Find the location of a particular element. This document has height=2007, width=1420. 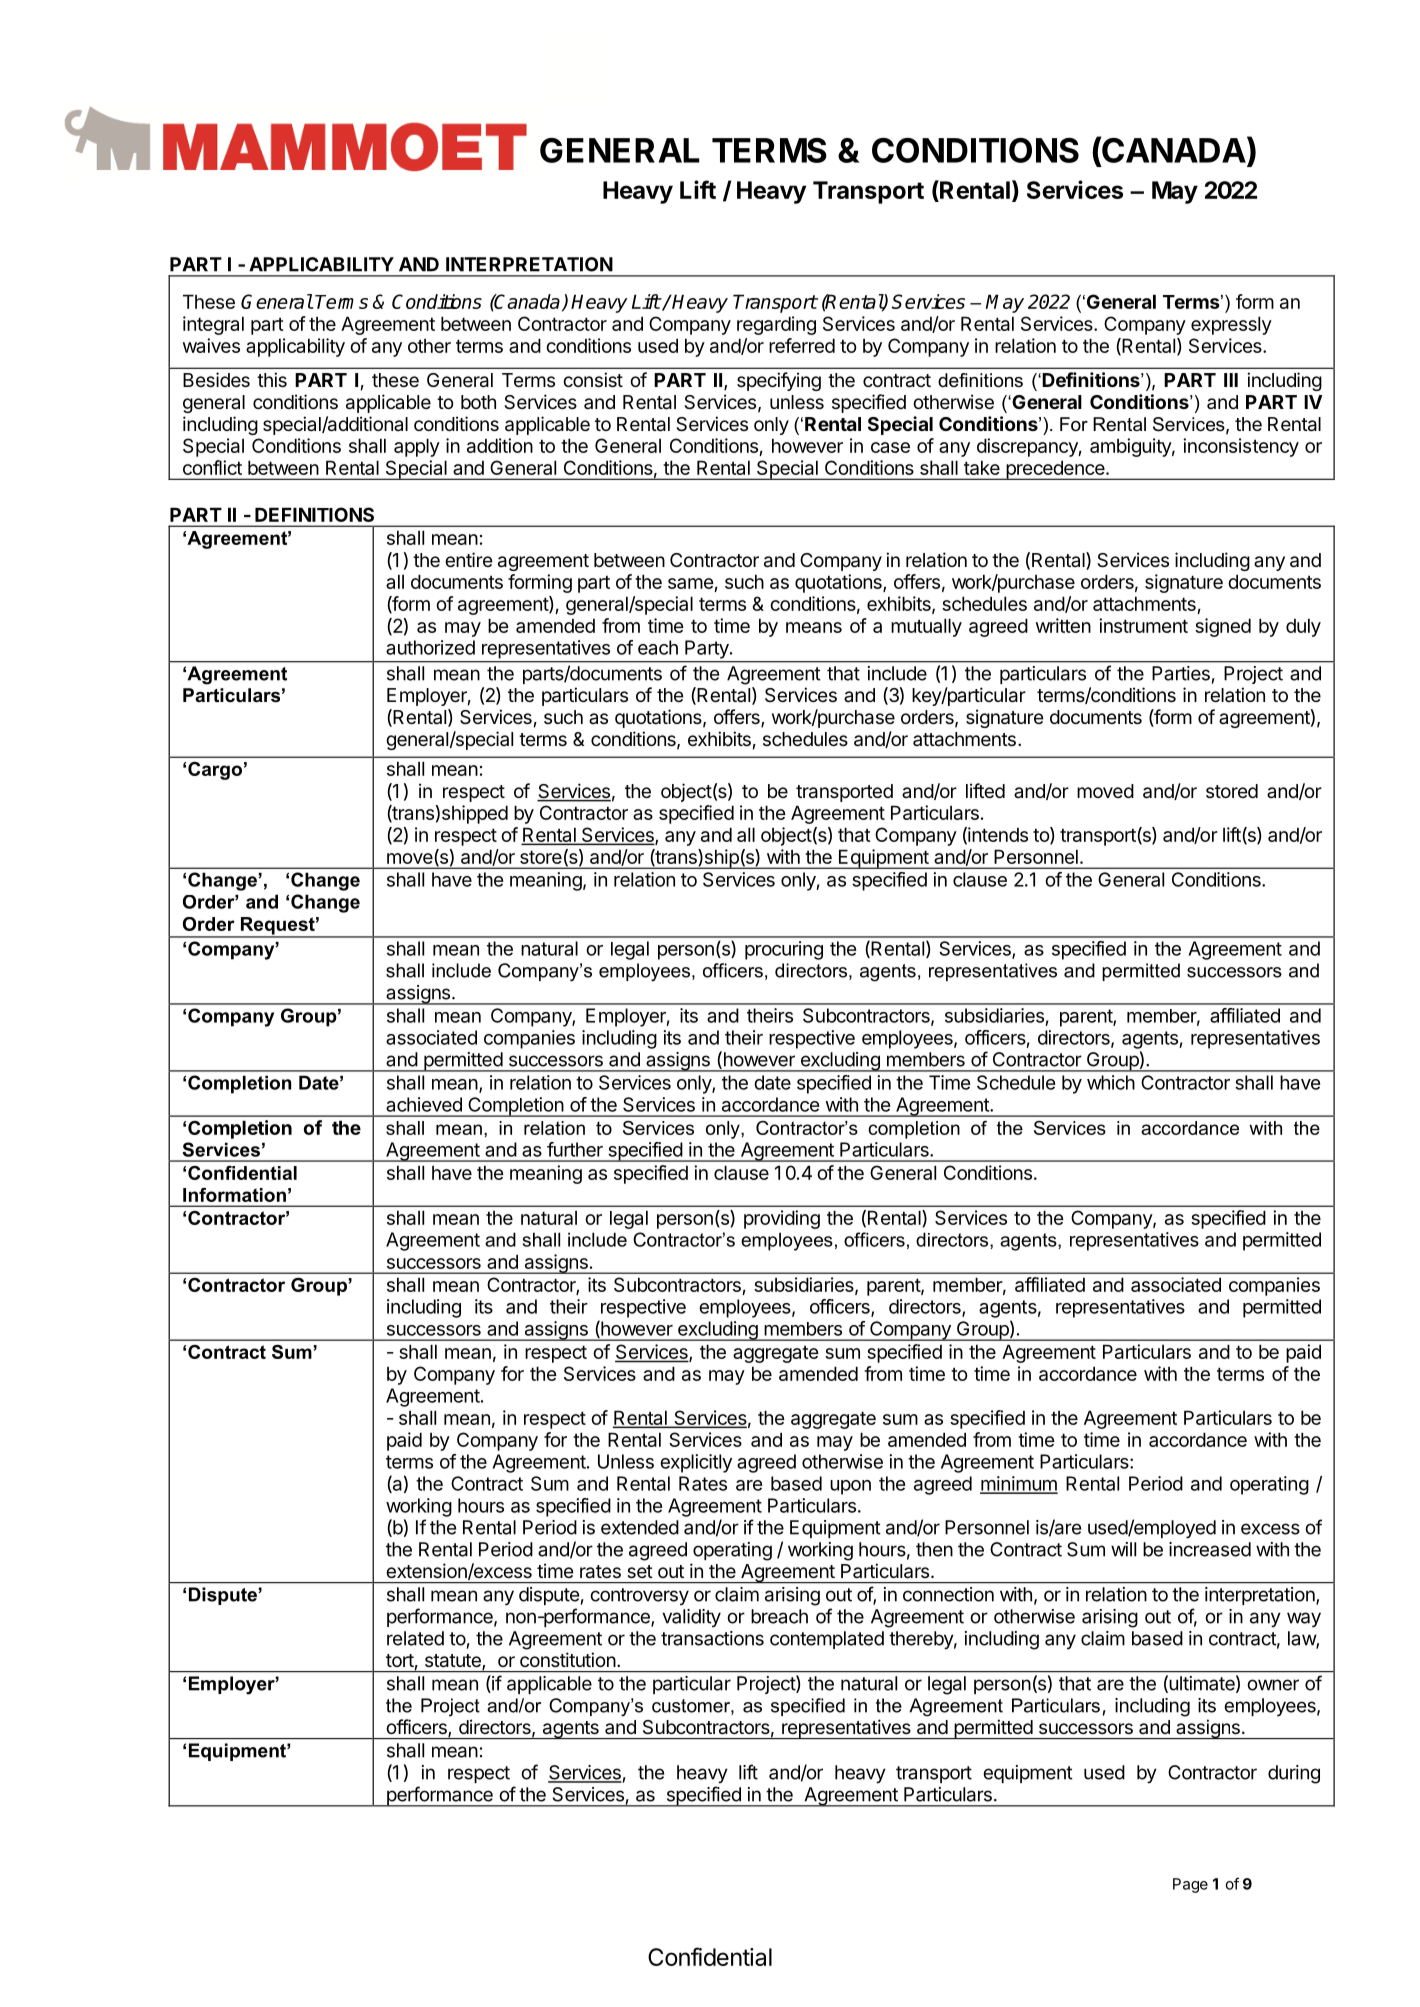

statute is located at coordinates (454, 1662).
